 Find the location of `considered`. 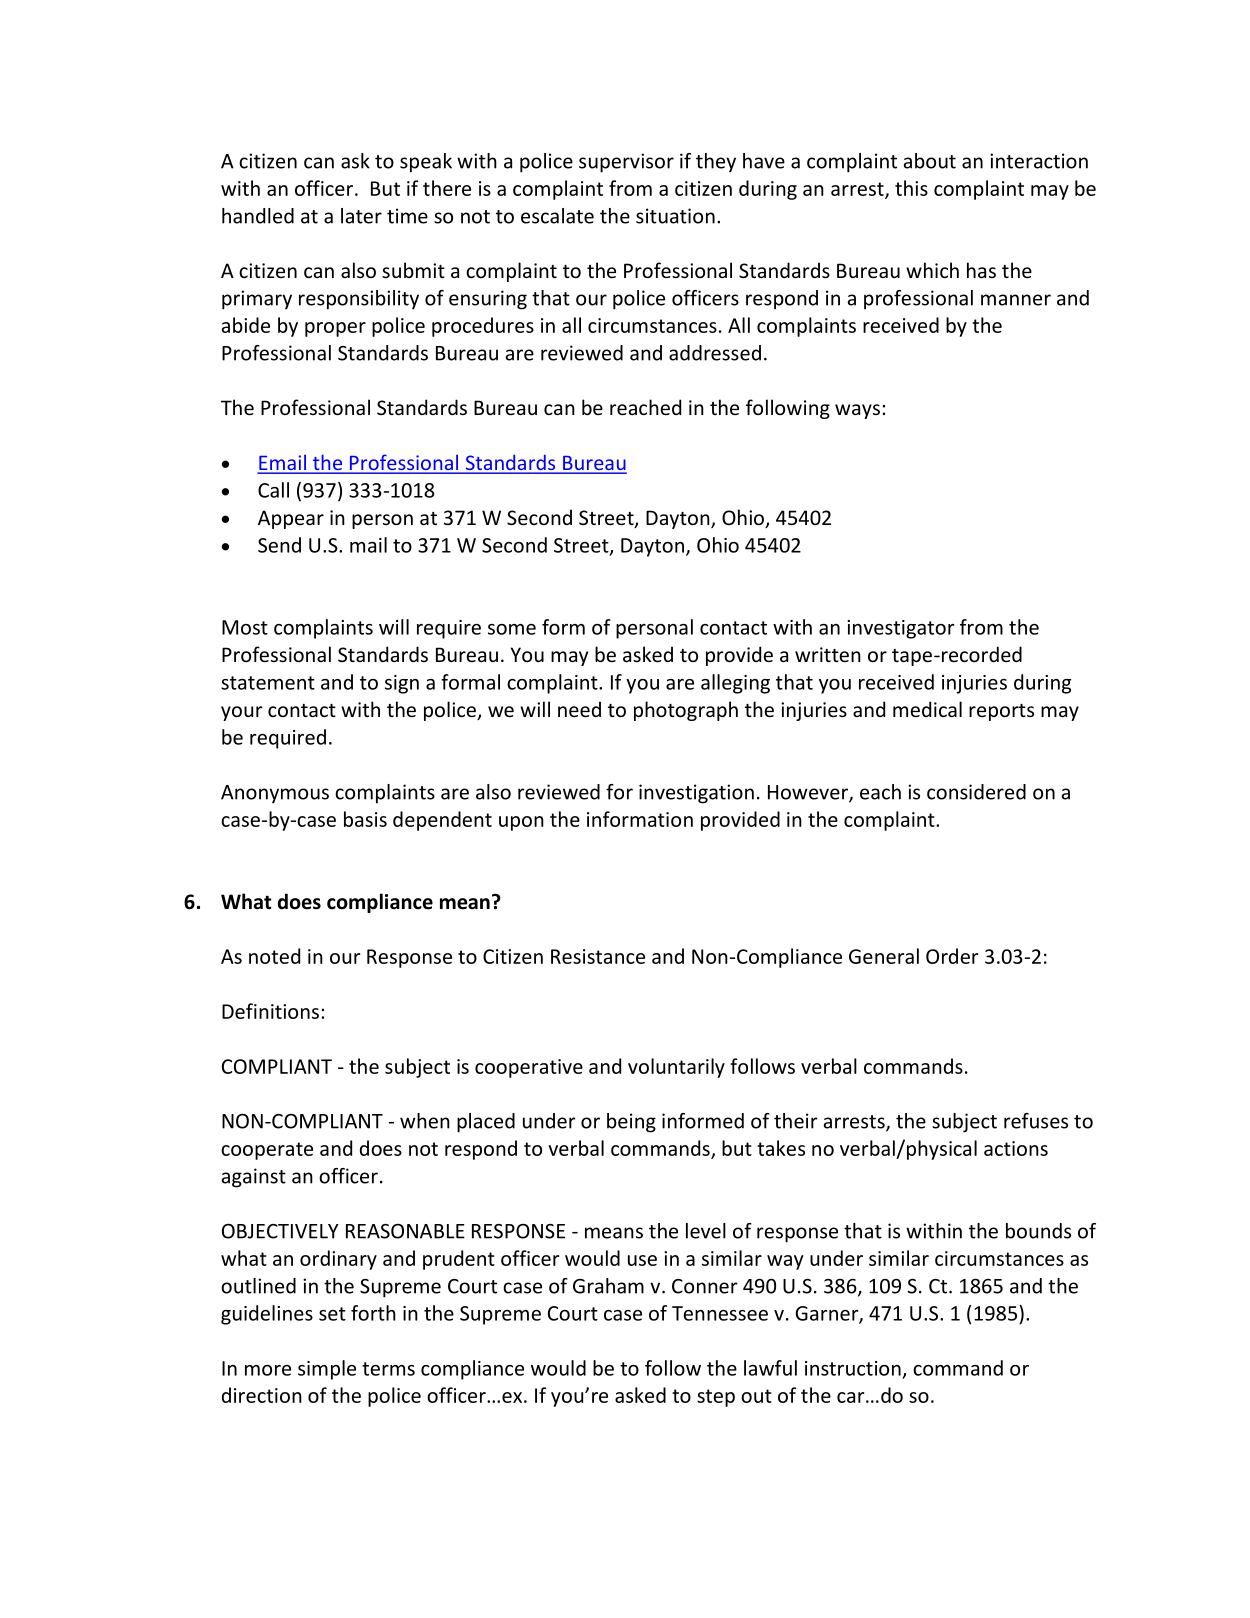

considered is located at coordinates (976, 792).
